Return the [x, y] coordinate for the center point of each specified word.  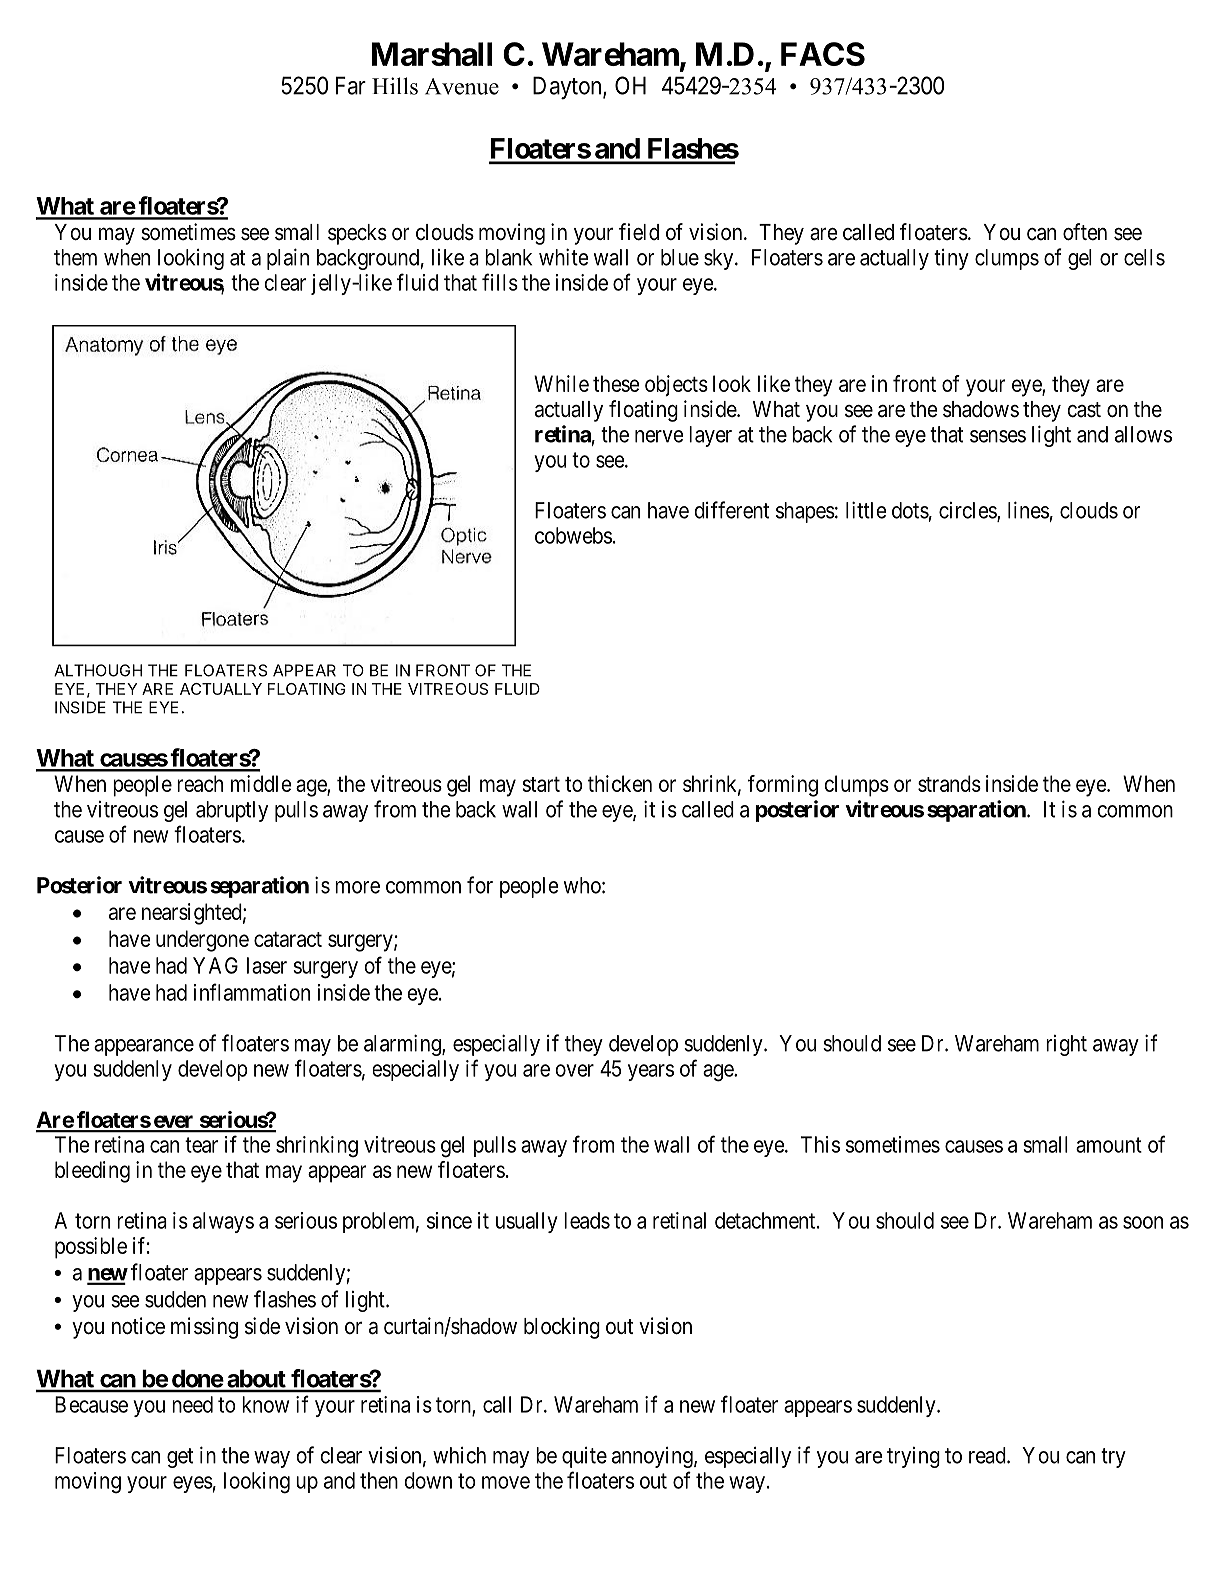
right [1066, 1045]
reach [200, 783]
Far [351, 85]
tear [201, 1145]
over [574, 1070]
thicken [620, 783]
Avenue [462, 86]
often [1085, 232]
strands [949, 783]
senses [998, 436]
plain [288, 259]
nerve [659, 436]
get [180, 1458]
